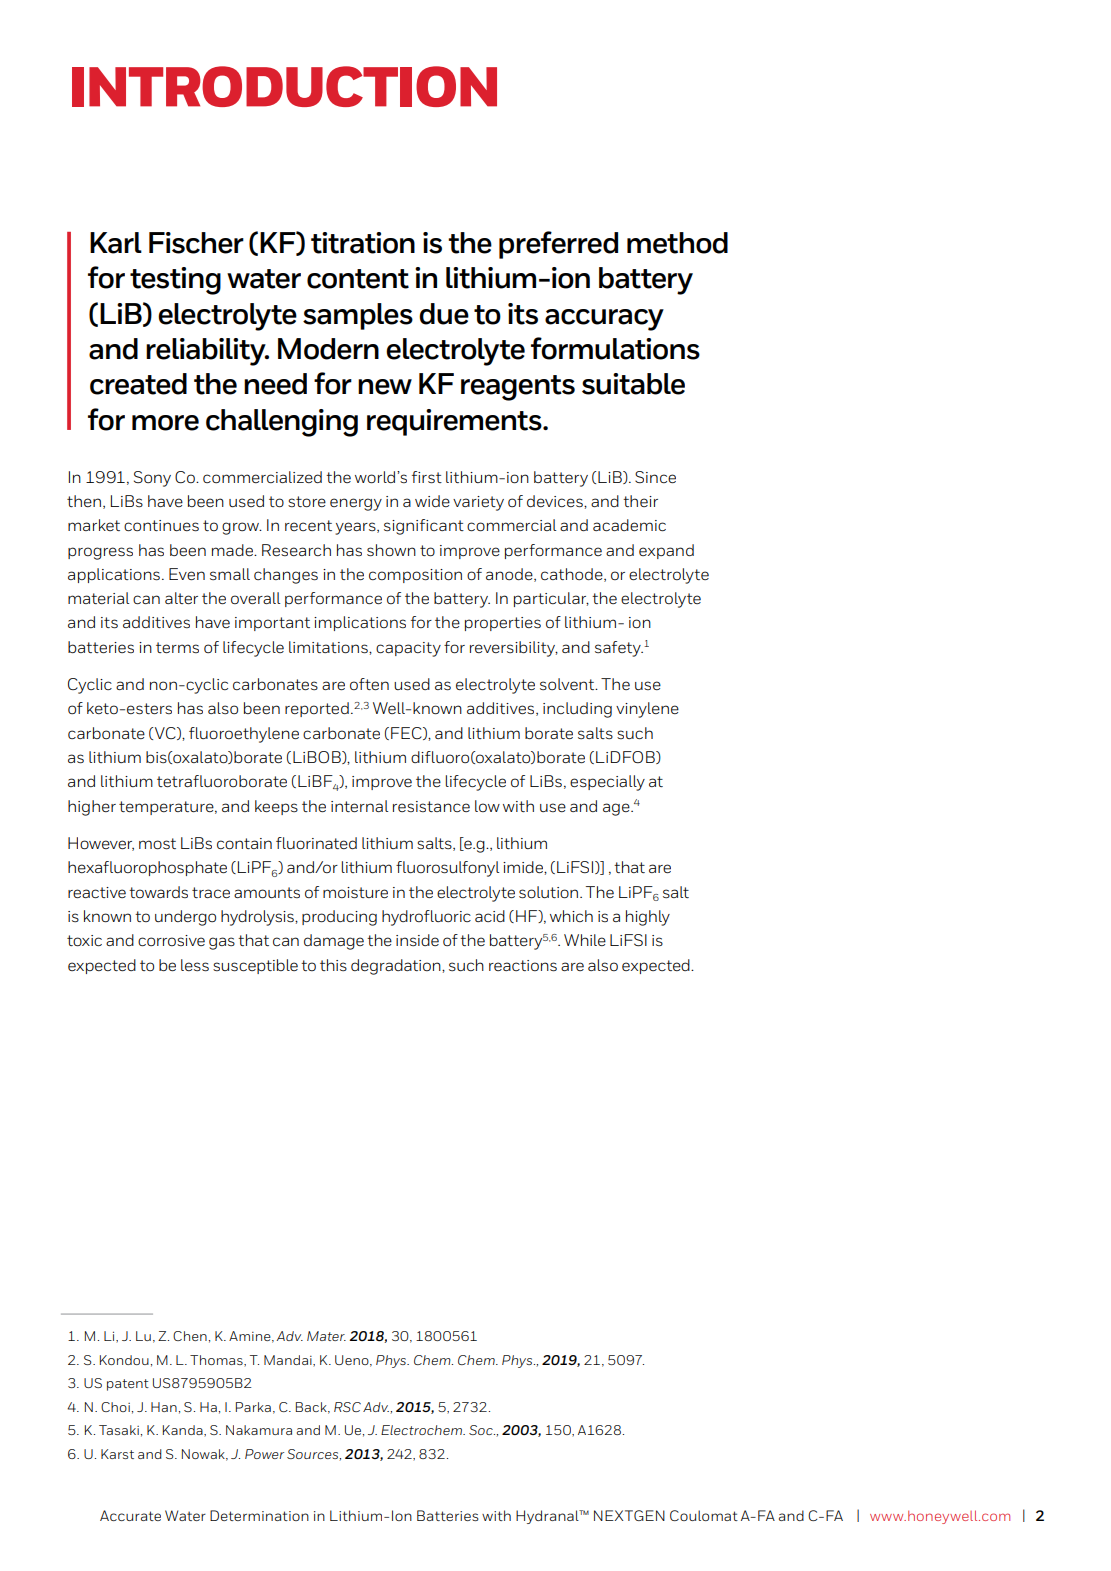  Describe the element at coordinates (152, 479) in the image. I see `Sony` at that location.
